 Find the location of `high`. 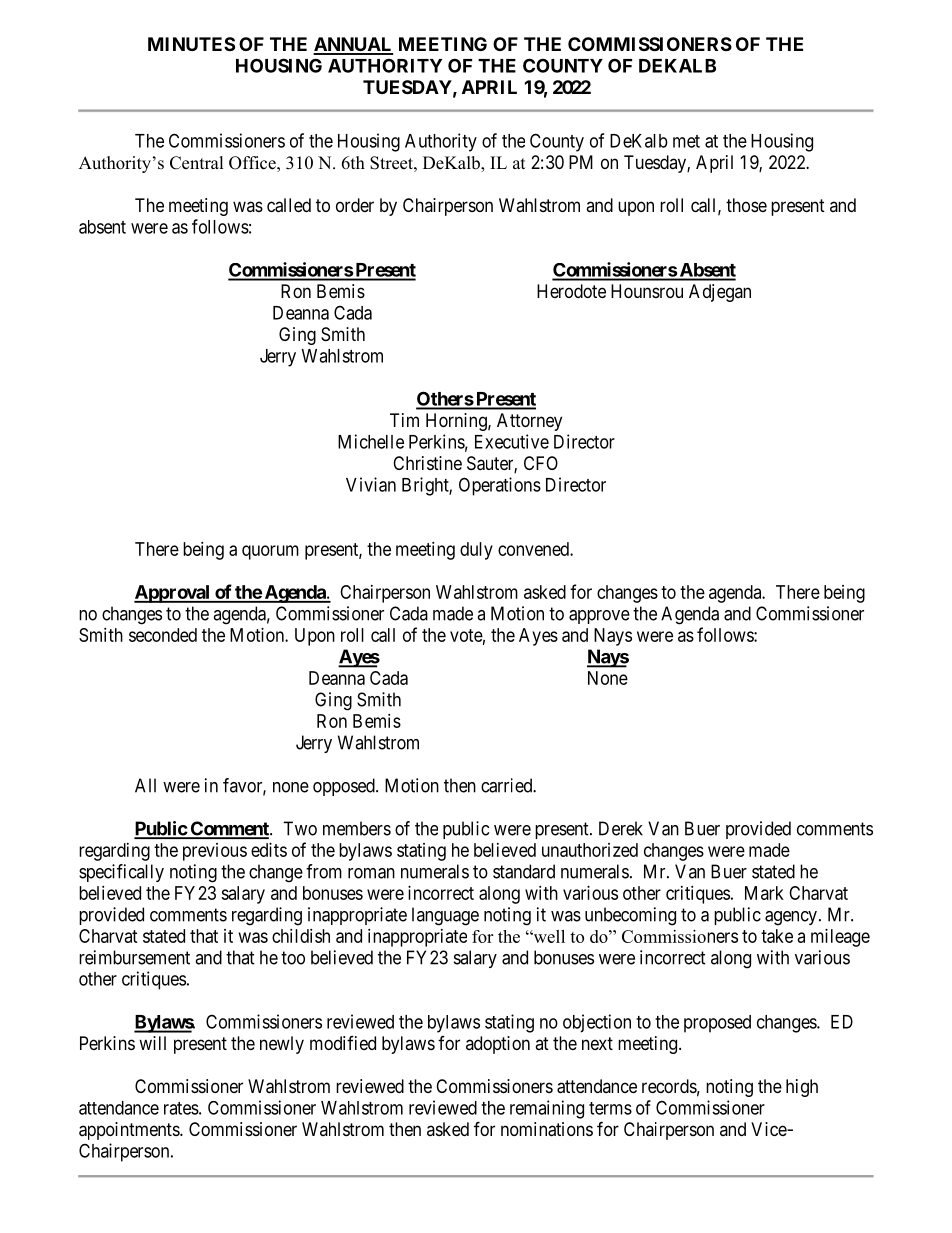

high is located at coordinates (802, 1088).
